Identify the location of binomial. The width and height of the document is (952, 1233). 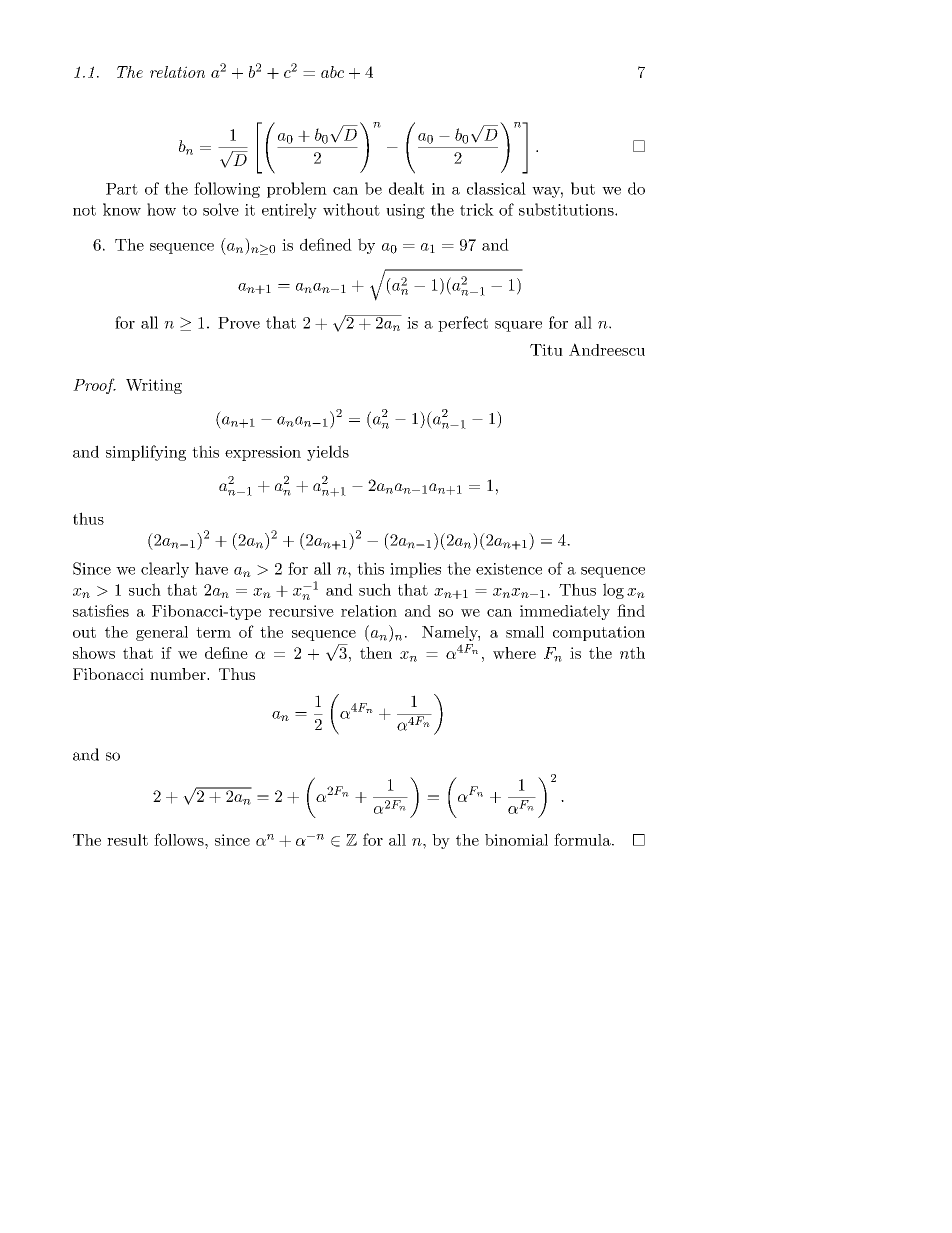
(516, 840).
